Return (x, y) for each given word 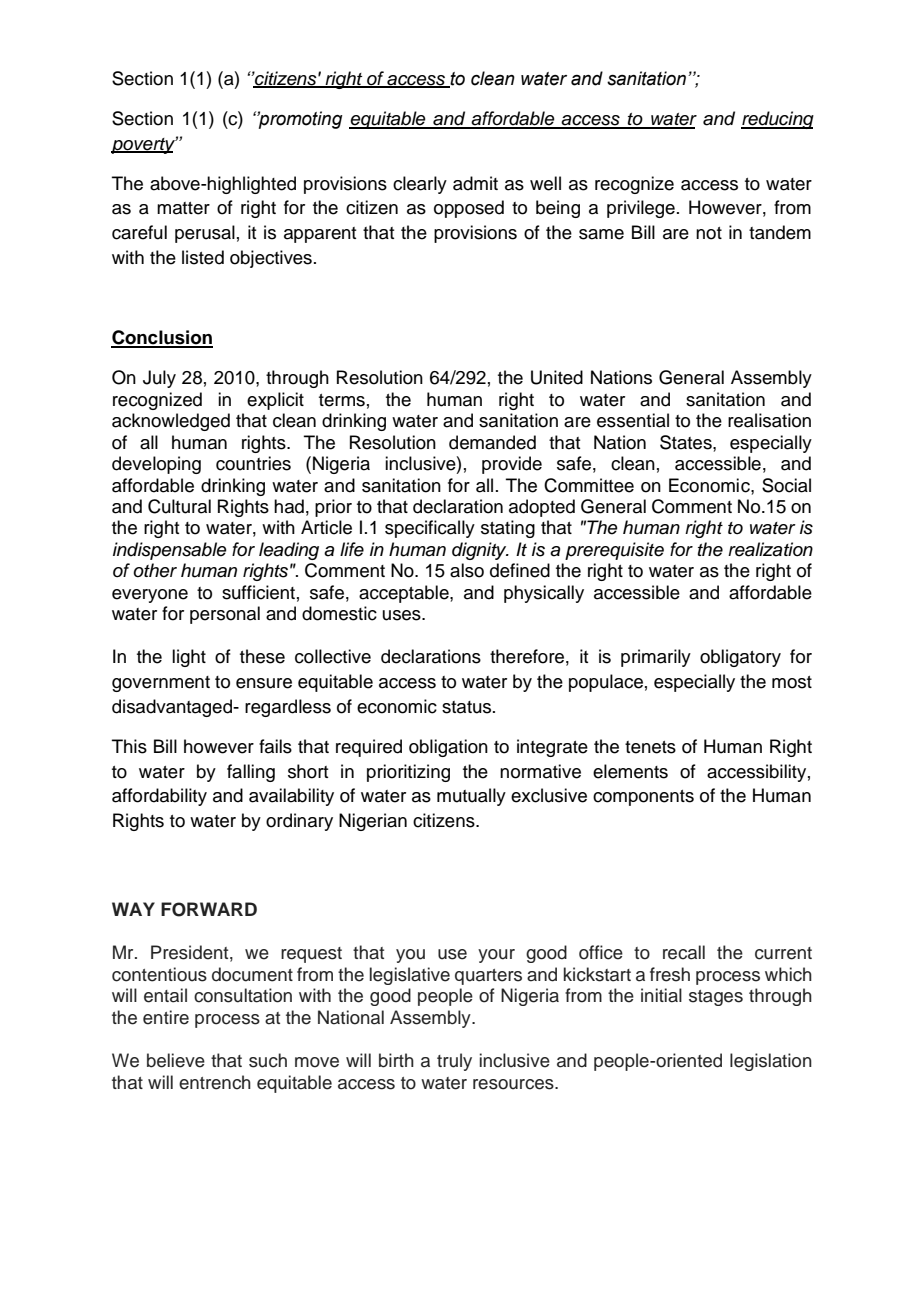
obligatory (740, 658)
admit (475, 183)
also (467, 570)
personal (225, 615)
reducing (777, 120)
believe (176, 1060)
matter (183, 208)
